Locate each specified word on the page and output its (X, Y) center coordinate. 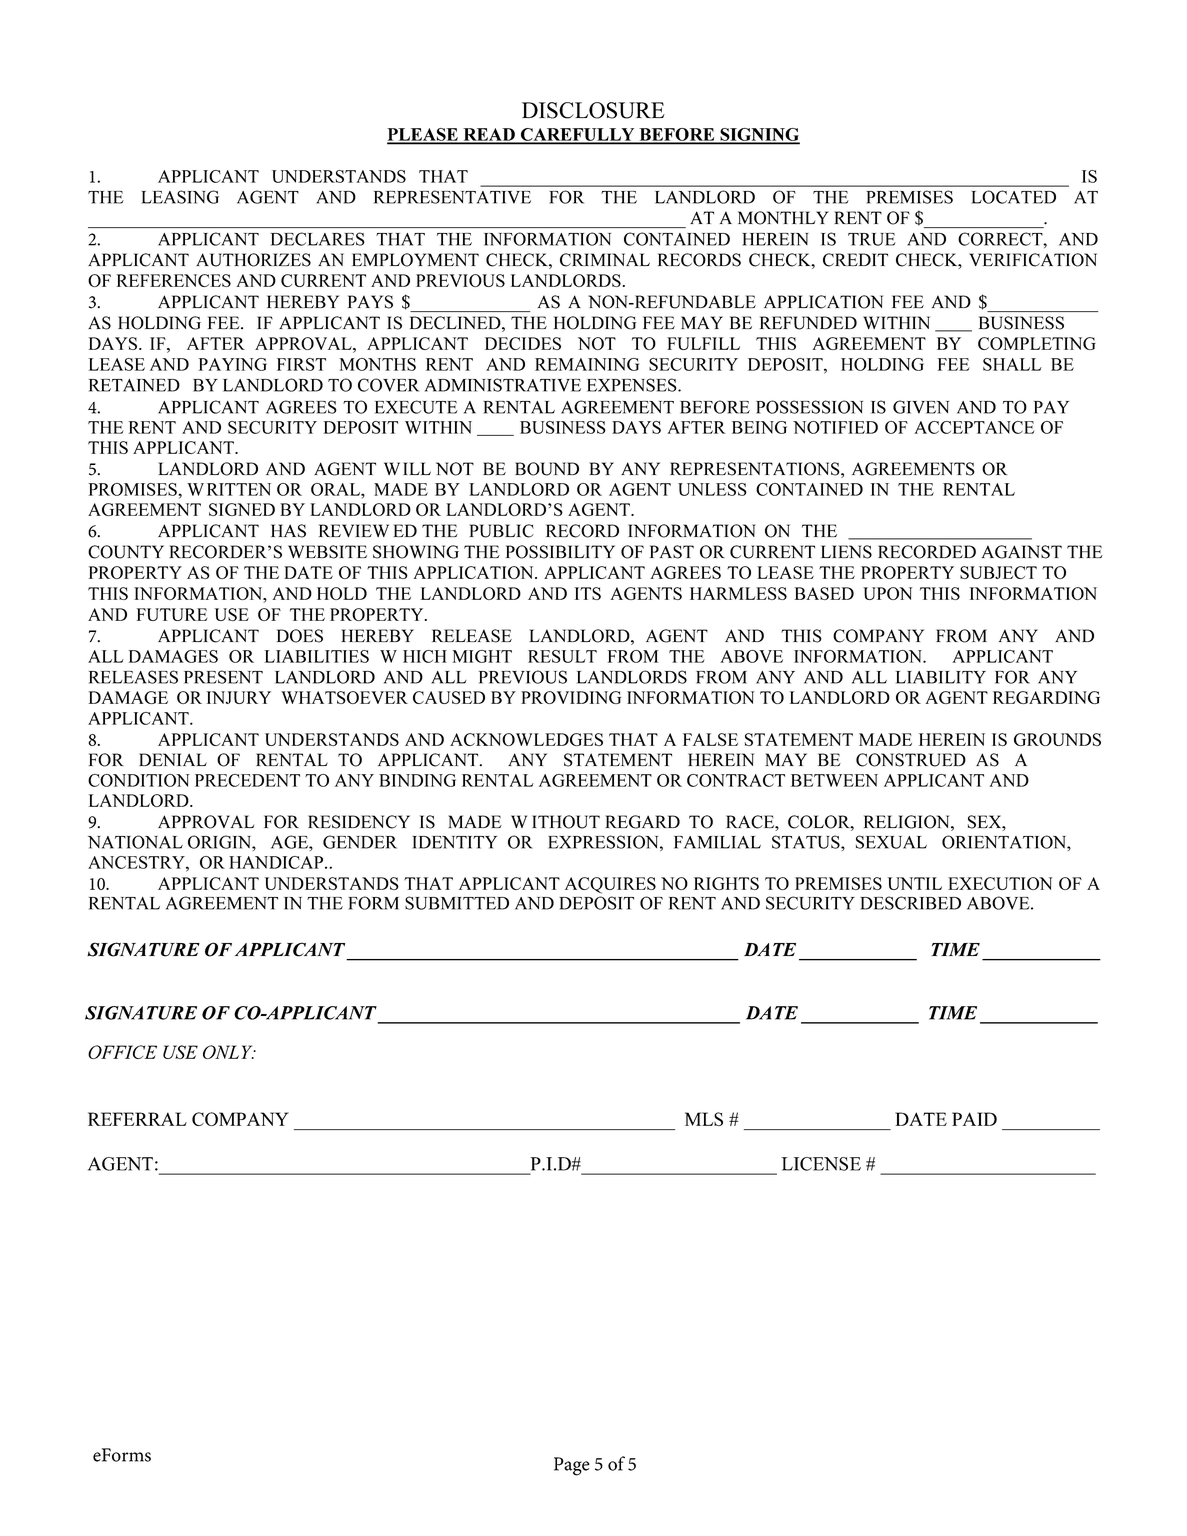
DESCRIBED (910, 903)
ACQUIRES (610, 885)
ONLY (229, 1052)
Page (572, 1466)
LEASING (180, 197)
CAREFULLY (577, 135)
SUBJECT (998, 572)
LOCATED (1014, 197)
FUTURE (172, 614)
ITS (588, 593)
